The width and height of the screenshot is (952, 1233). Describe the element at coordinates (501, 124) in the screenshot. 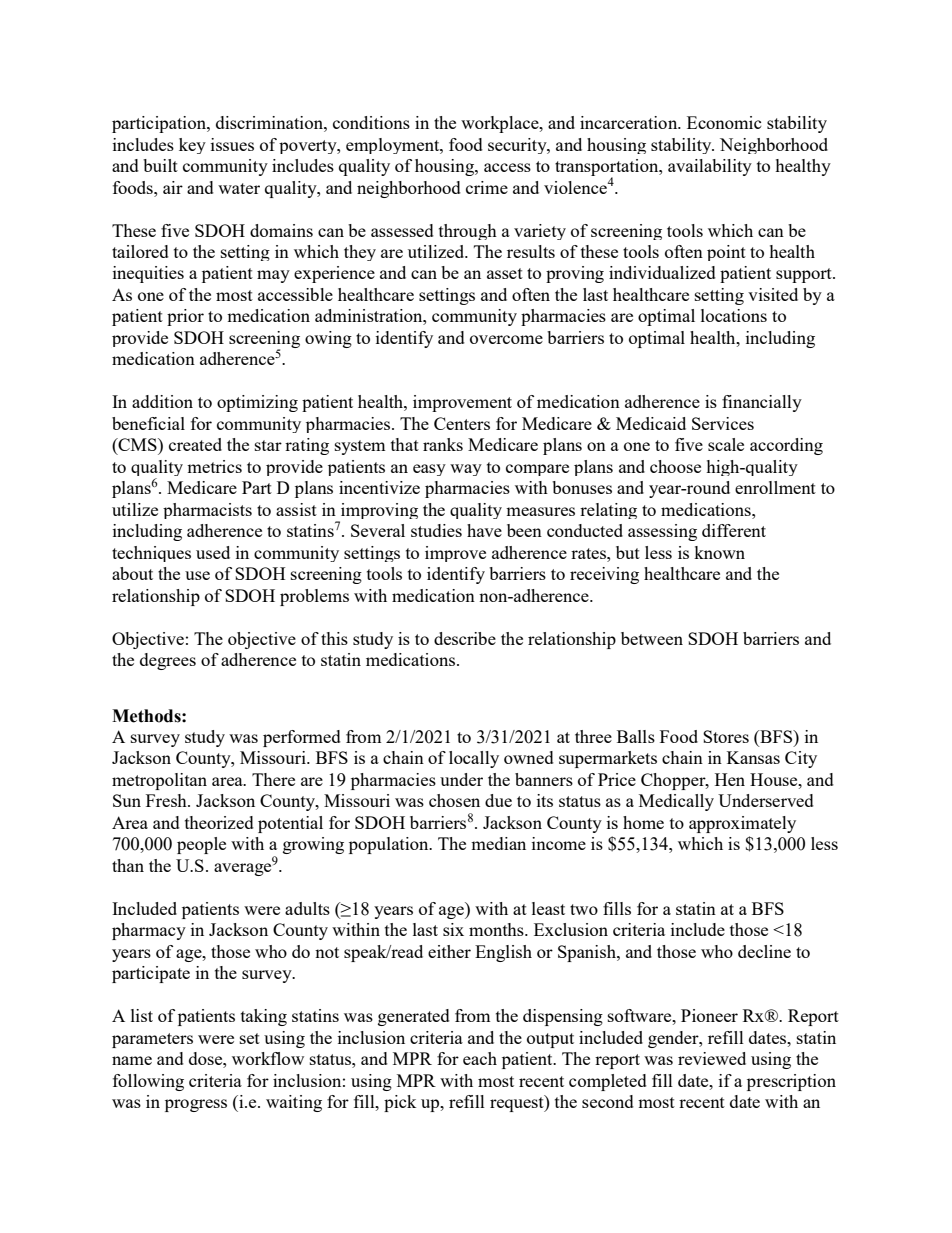

I see `workplace` at that location.
